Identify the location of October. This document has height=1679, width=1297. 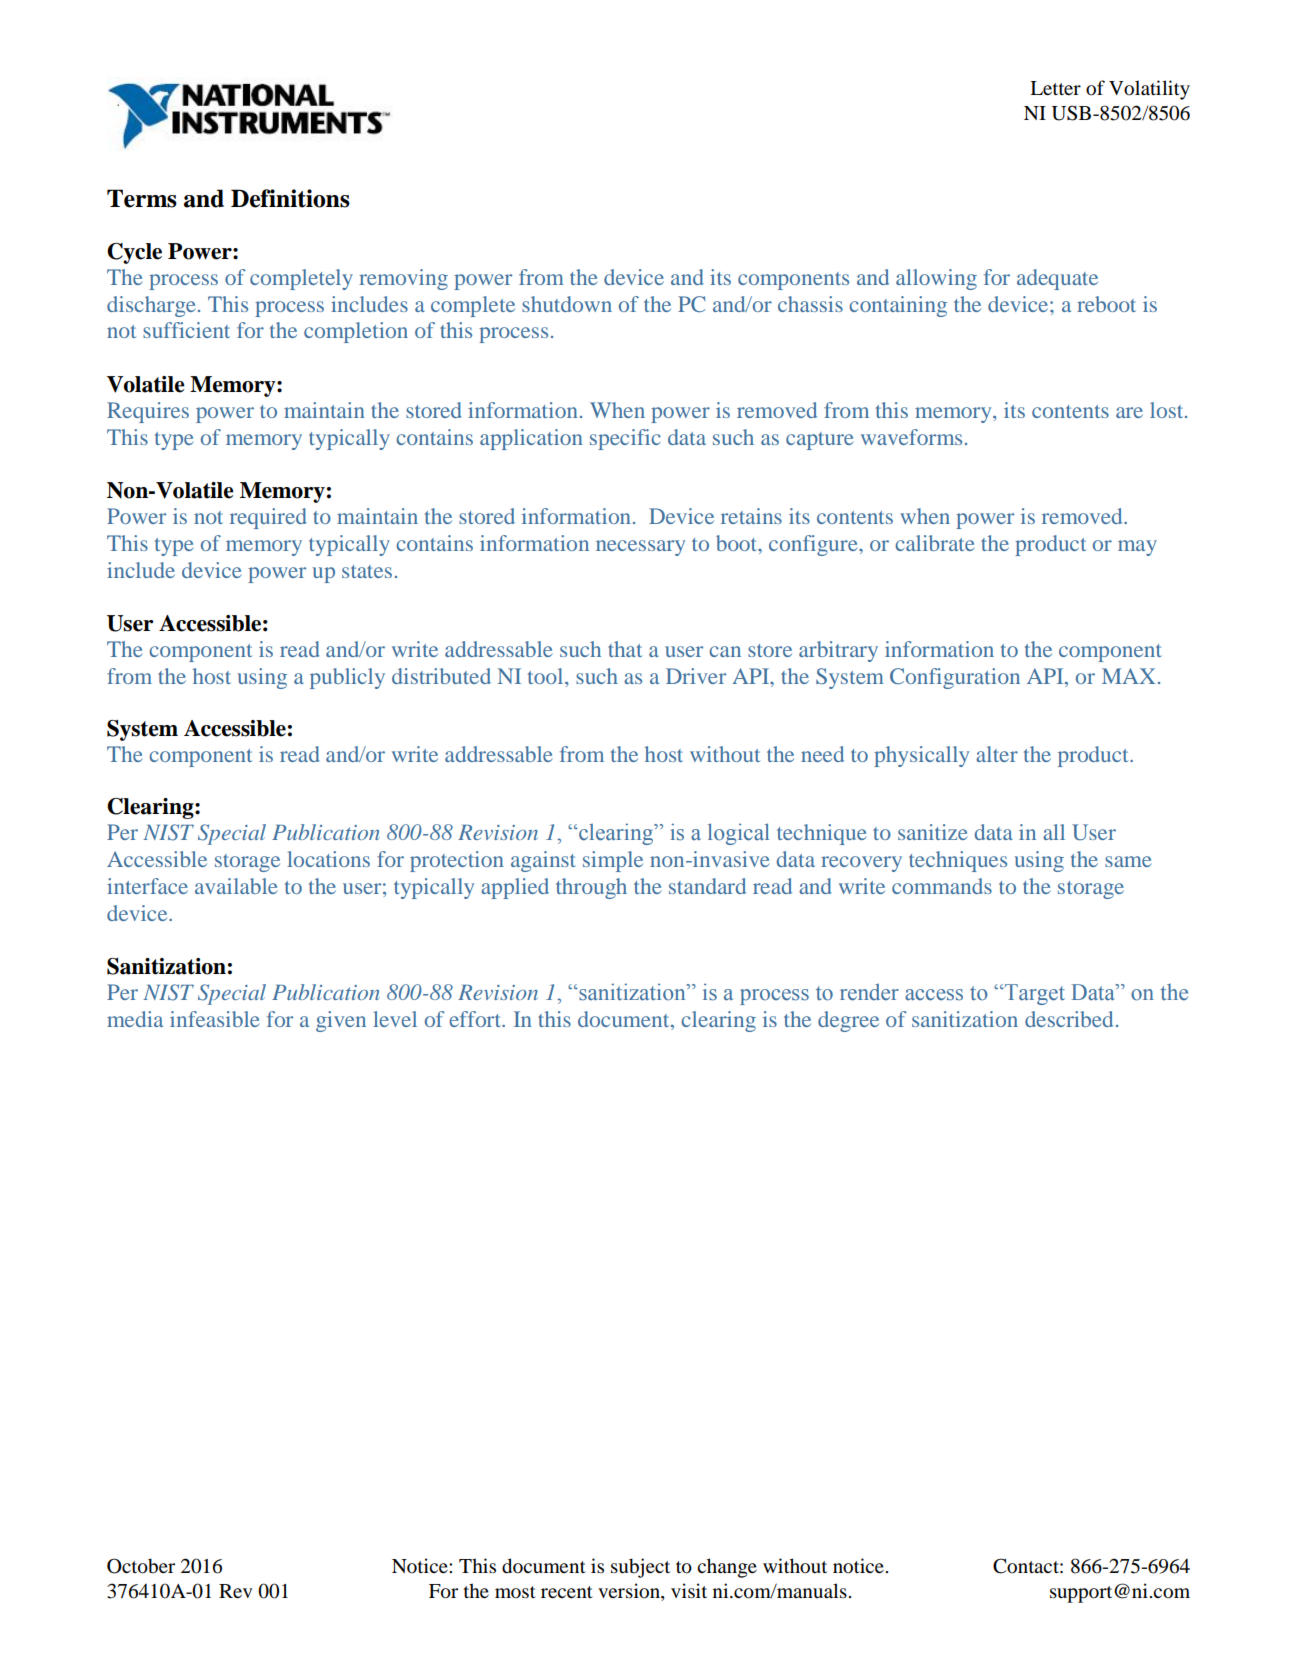
(141, 1566).
